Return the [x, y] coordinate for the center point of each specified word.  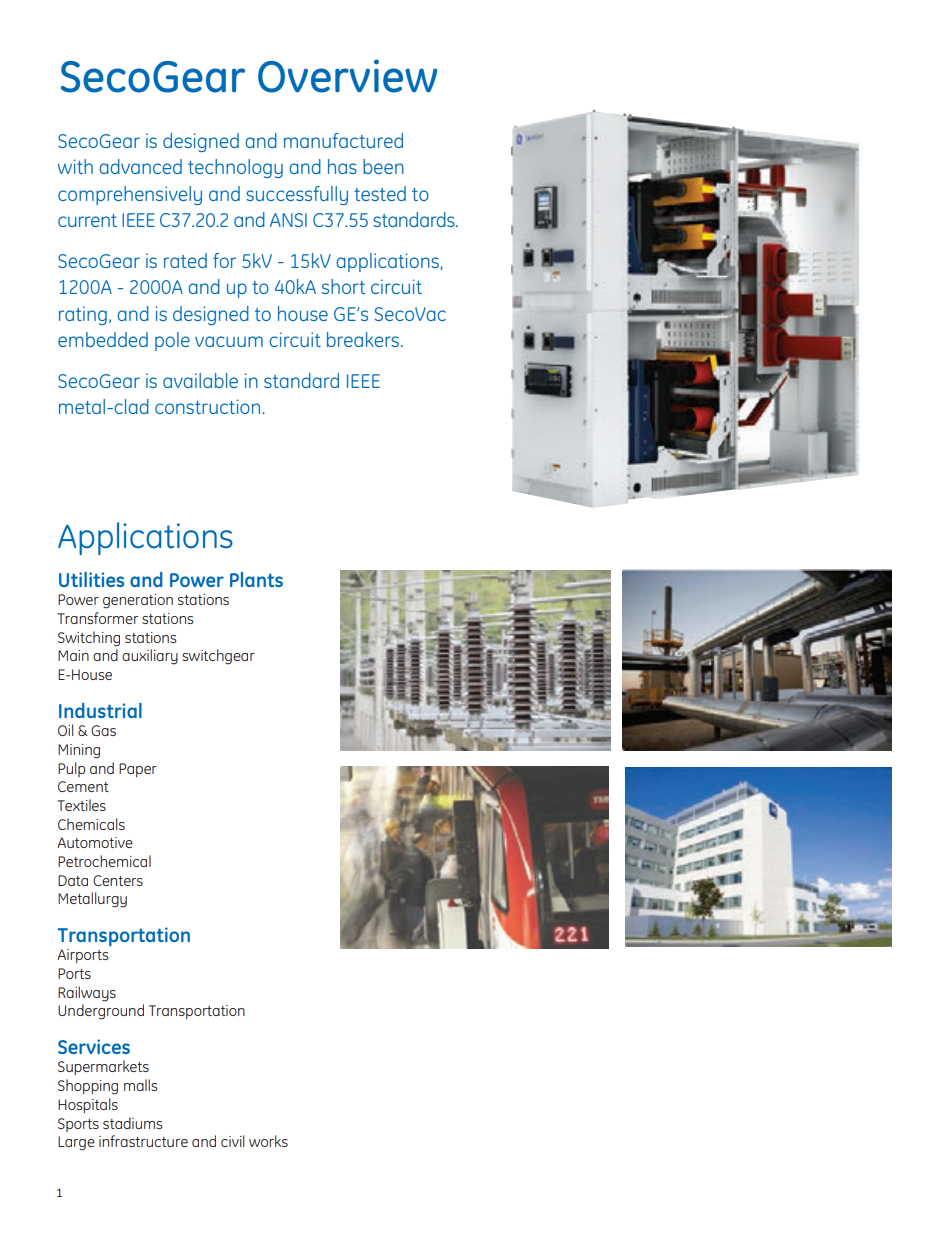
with [75, 166]
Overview [347, 76]
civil [232, 1141]
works [268, 1141]
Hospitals [88, 1105]
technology [235, 168]
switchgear [218, 657]
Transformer [97, 618]
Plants [256, 579]
